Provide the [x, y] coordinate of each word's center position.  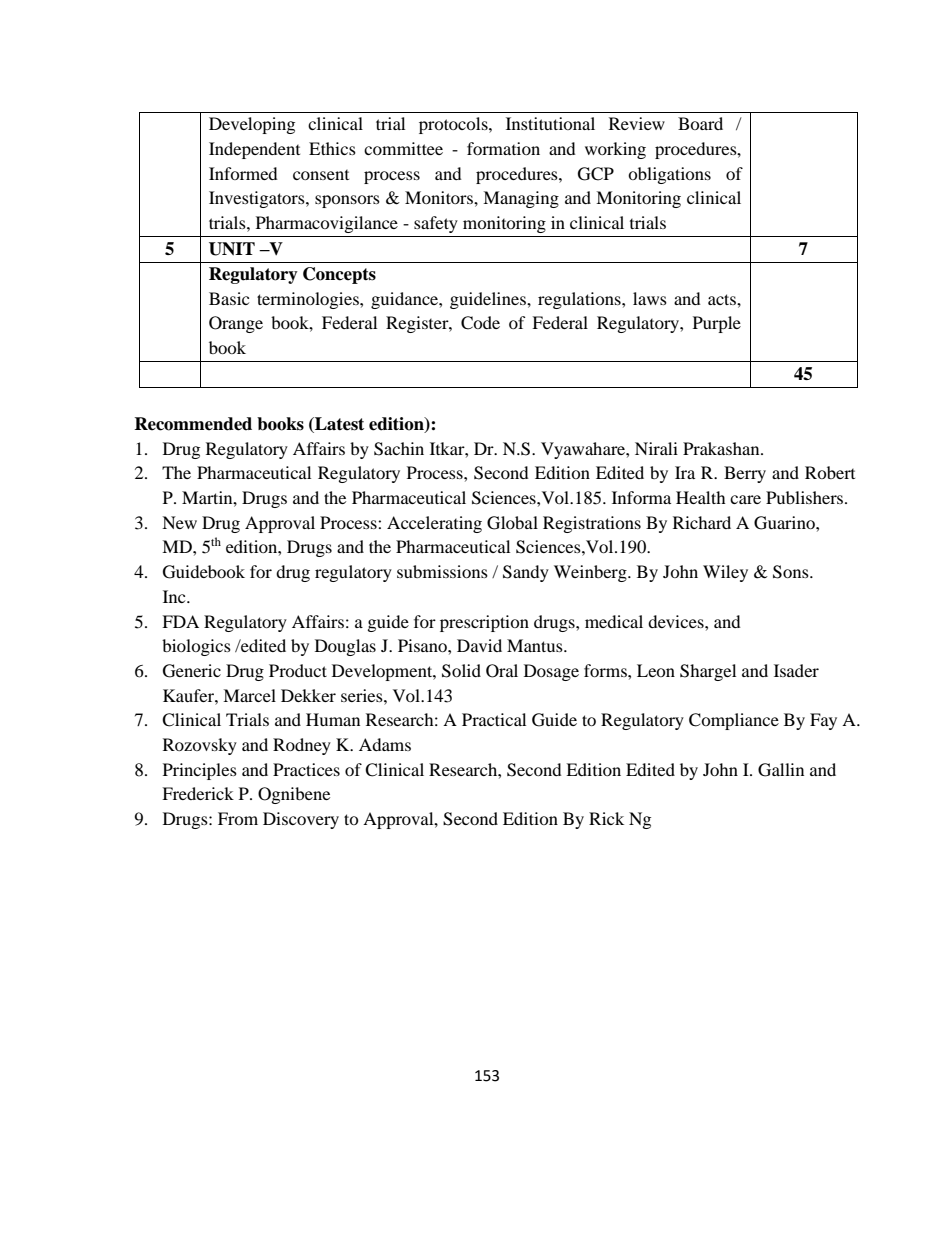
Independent [254, 150]
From [238, 818]
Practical [494, 719]
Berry [745, 474]
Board [700, 123]
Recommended [193, 424]
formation [503, 148]
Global [512, 523]
